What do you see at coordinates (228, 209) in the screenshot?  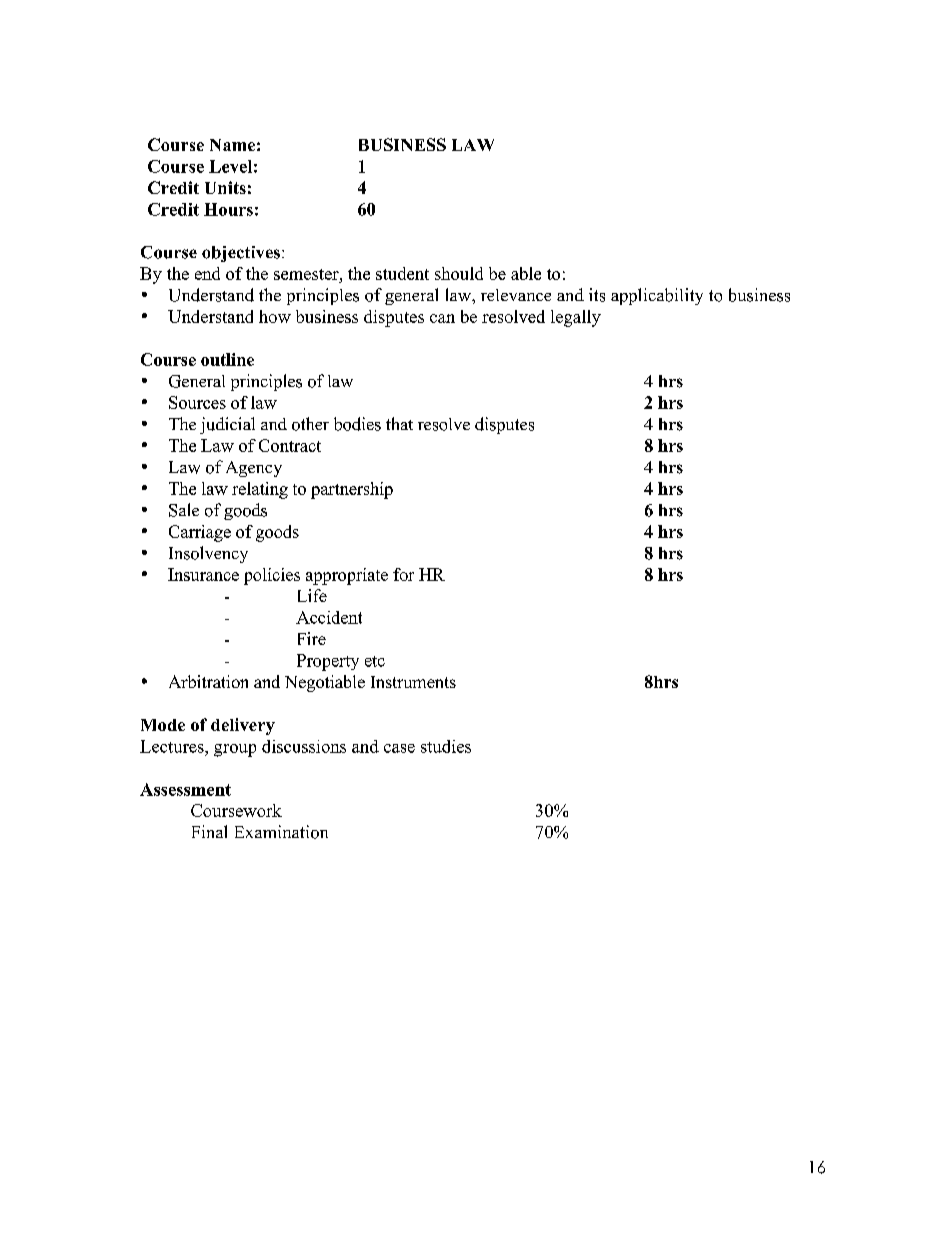 I see `Hours` at bounding box center [228, 209].
